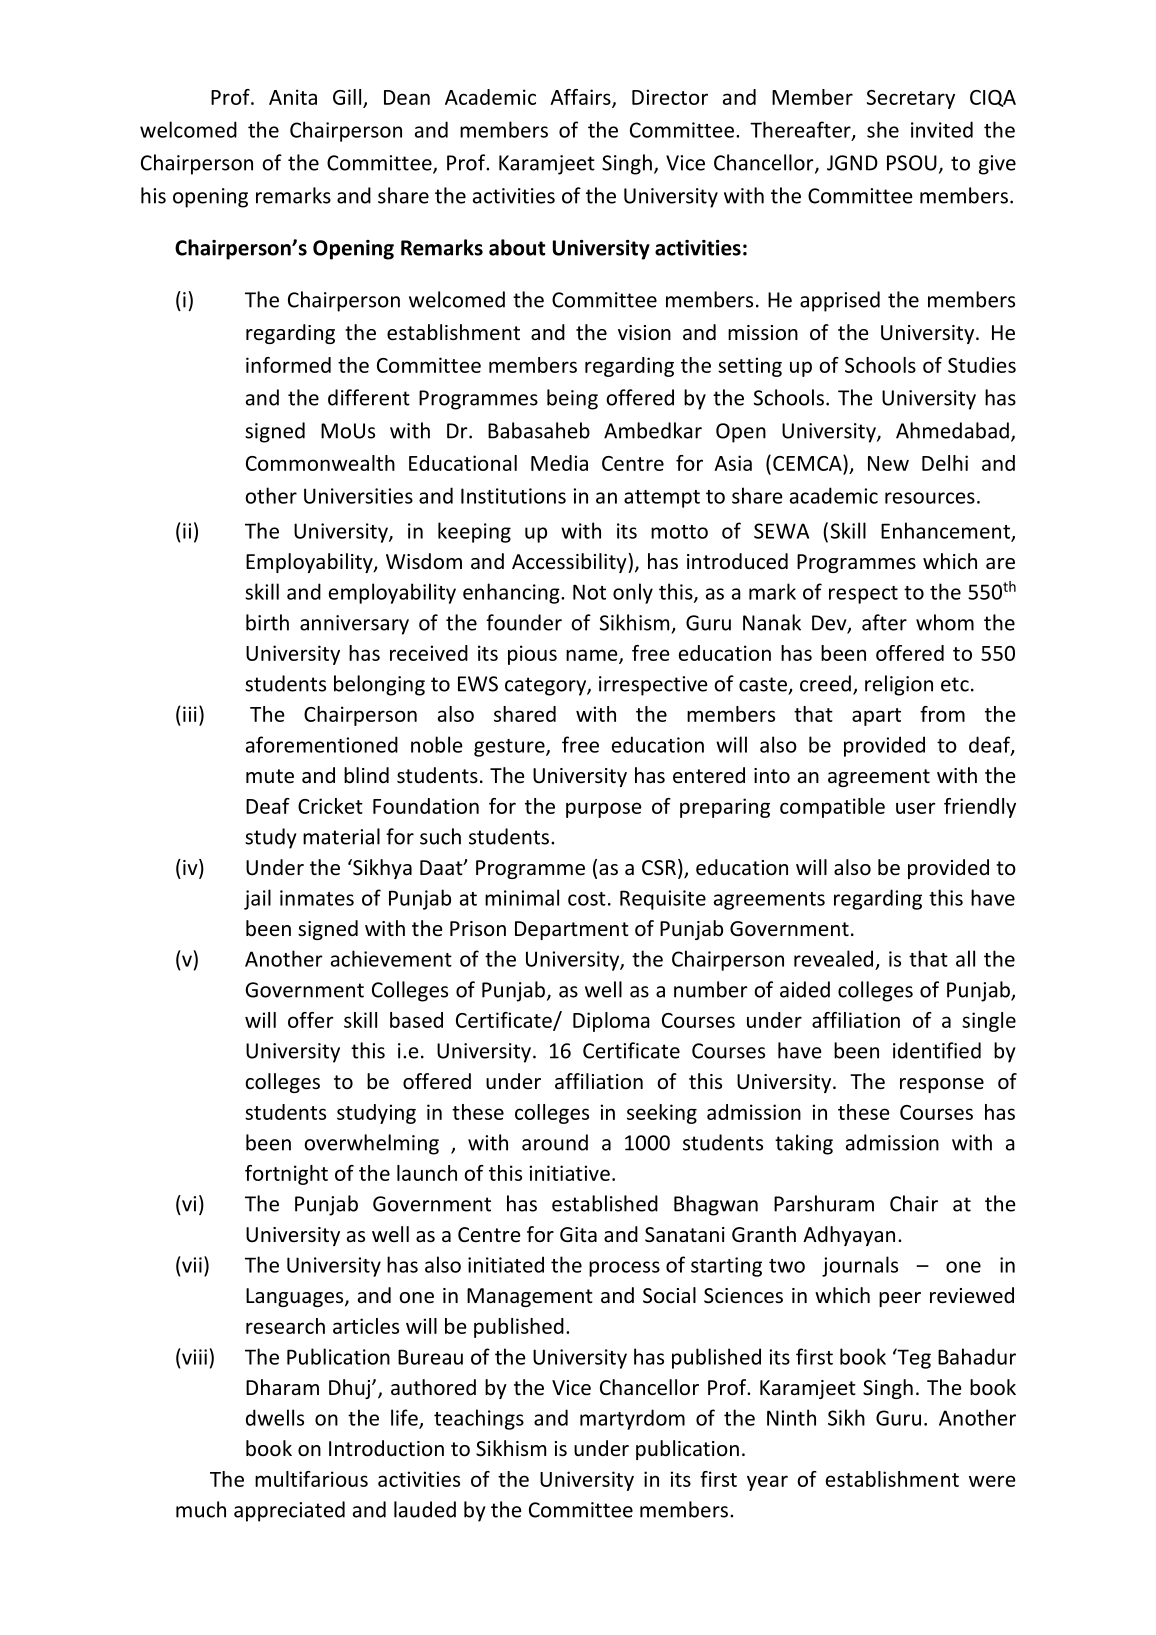  I want to click on martyrdom, so click(632, 1419).
